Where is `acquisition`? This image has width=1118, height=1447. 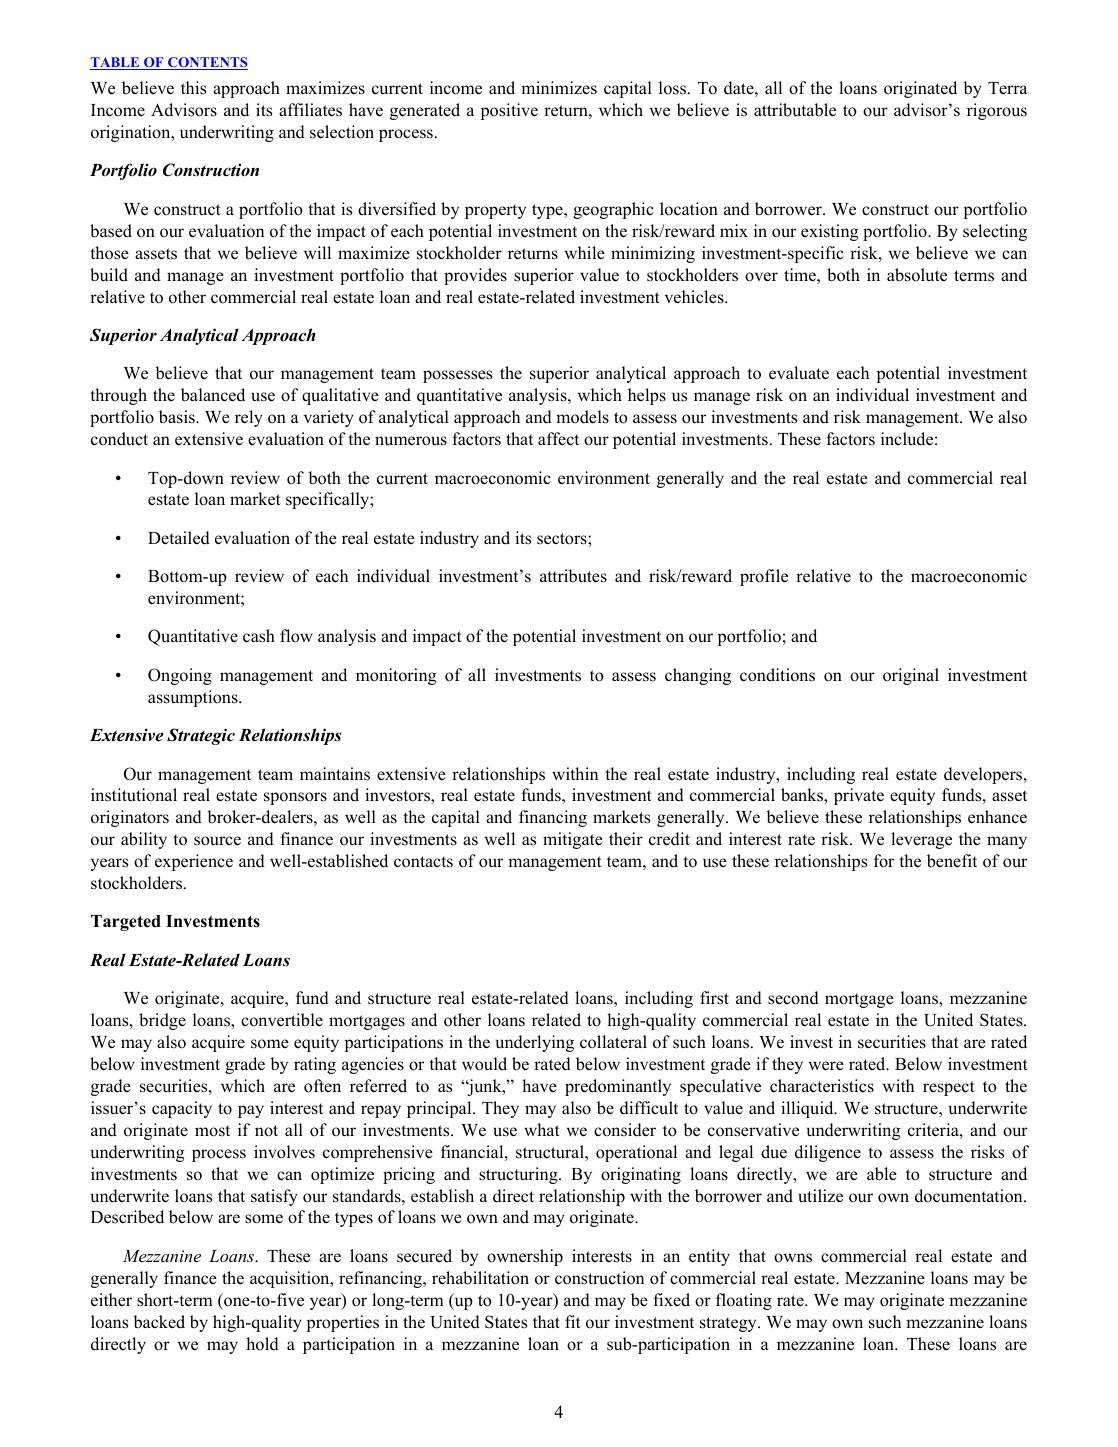 acquisition is located at coordinates (291, 1279).
